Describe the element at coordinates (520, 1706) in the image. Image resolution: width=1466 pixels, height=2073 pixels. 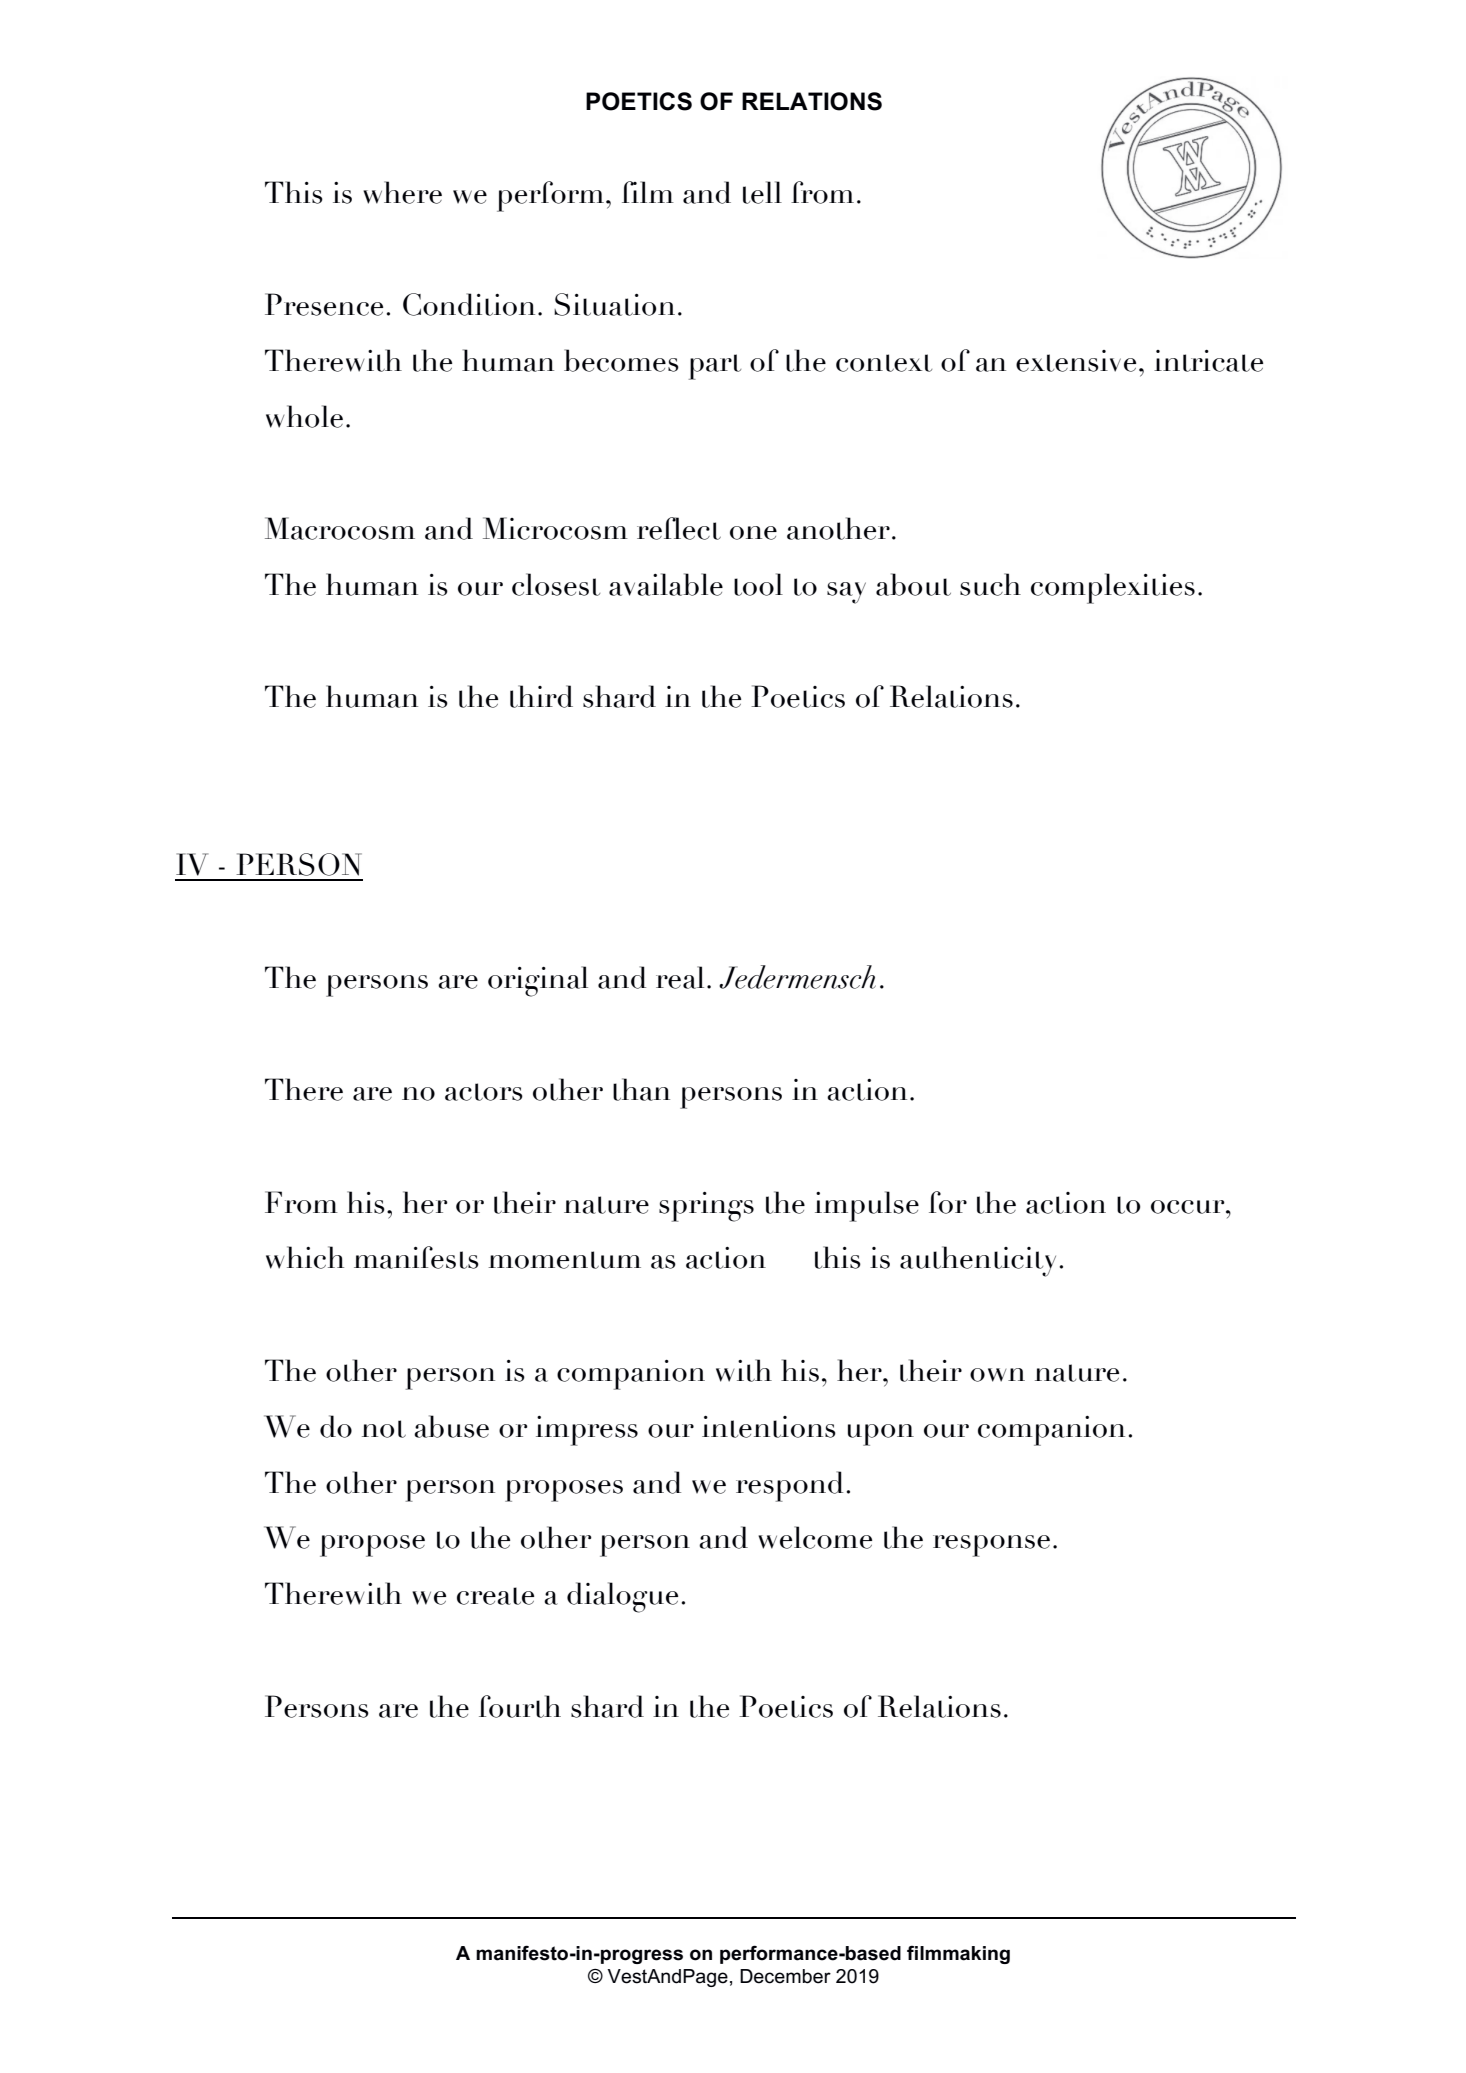
I see `fourth` at that location.
